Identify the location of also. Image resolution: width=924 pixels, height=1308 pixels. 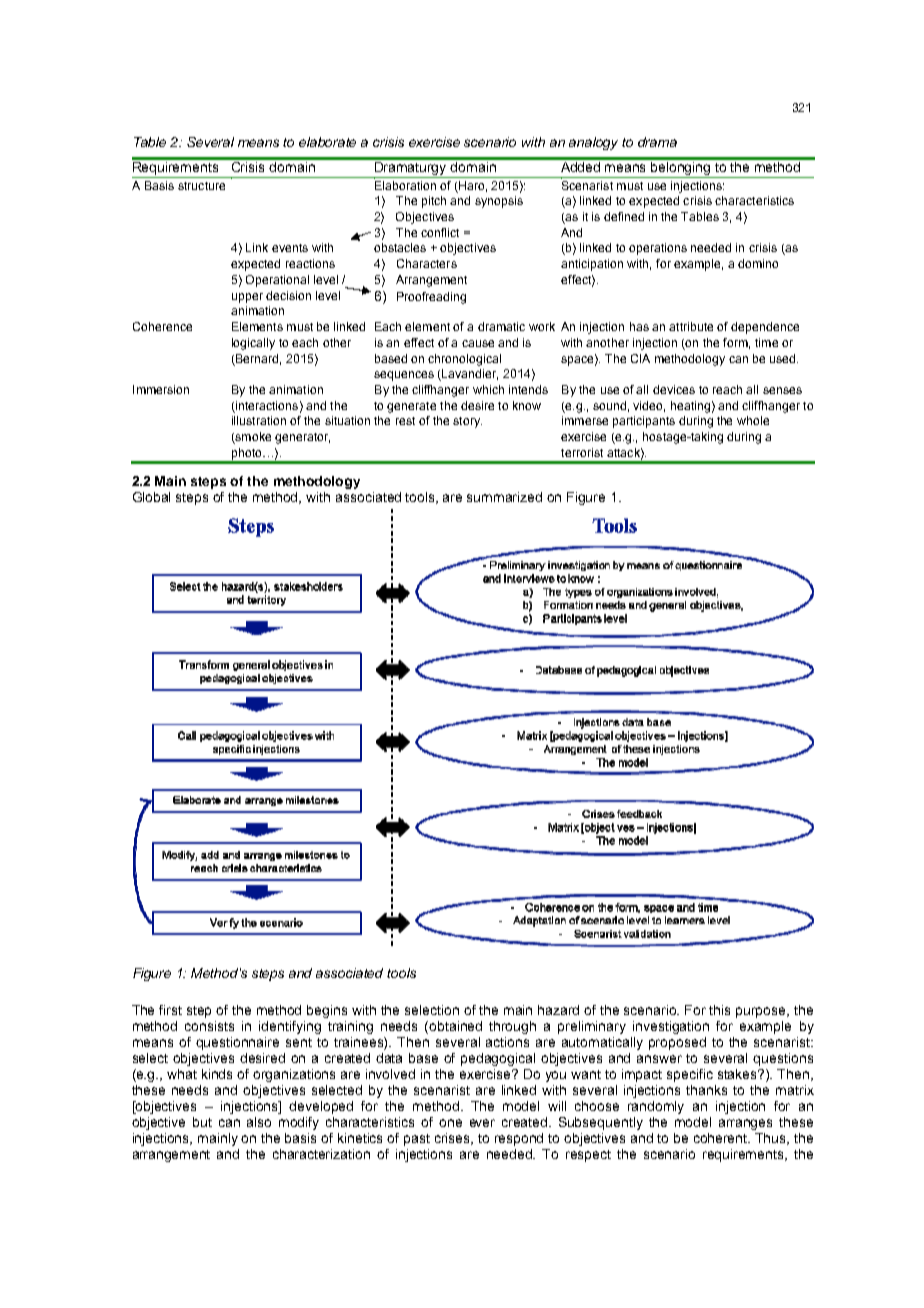
(259, 1122).
